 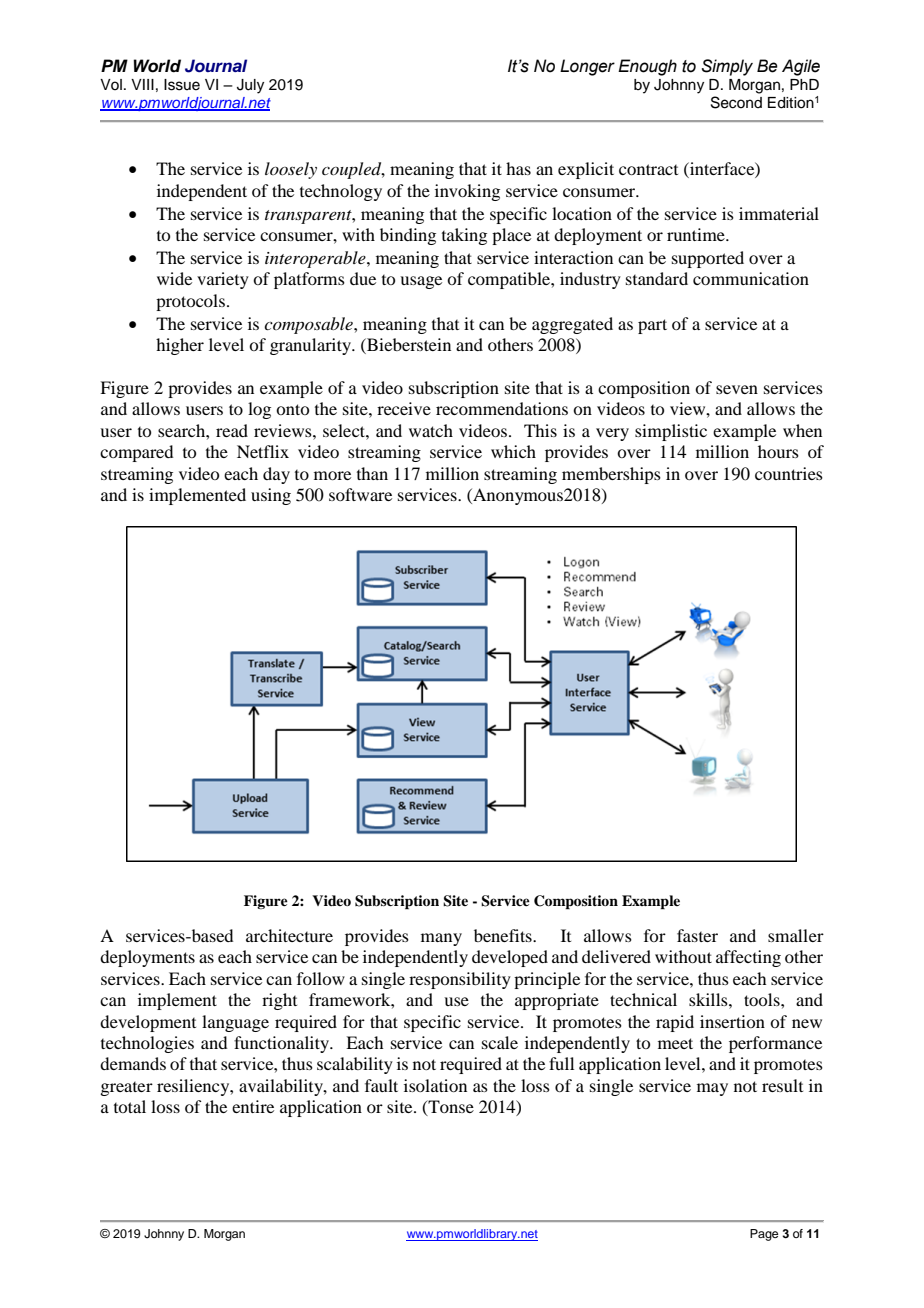 What do you see at coordinates (253, 1106) in the screenshot?
I see `entire` at bounding box center [253, 1106].
